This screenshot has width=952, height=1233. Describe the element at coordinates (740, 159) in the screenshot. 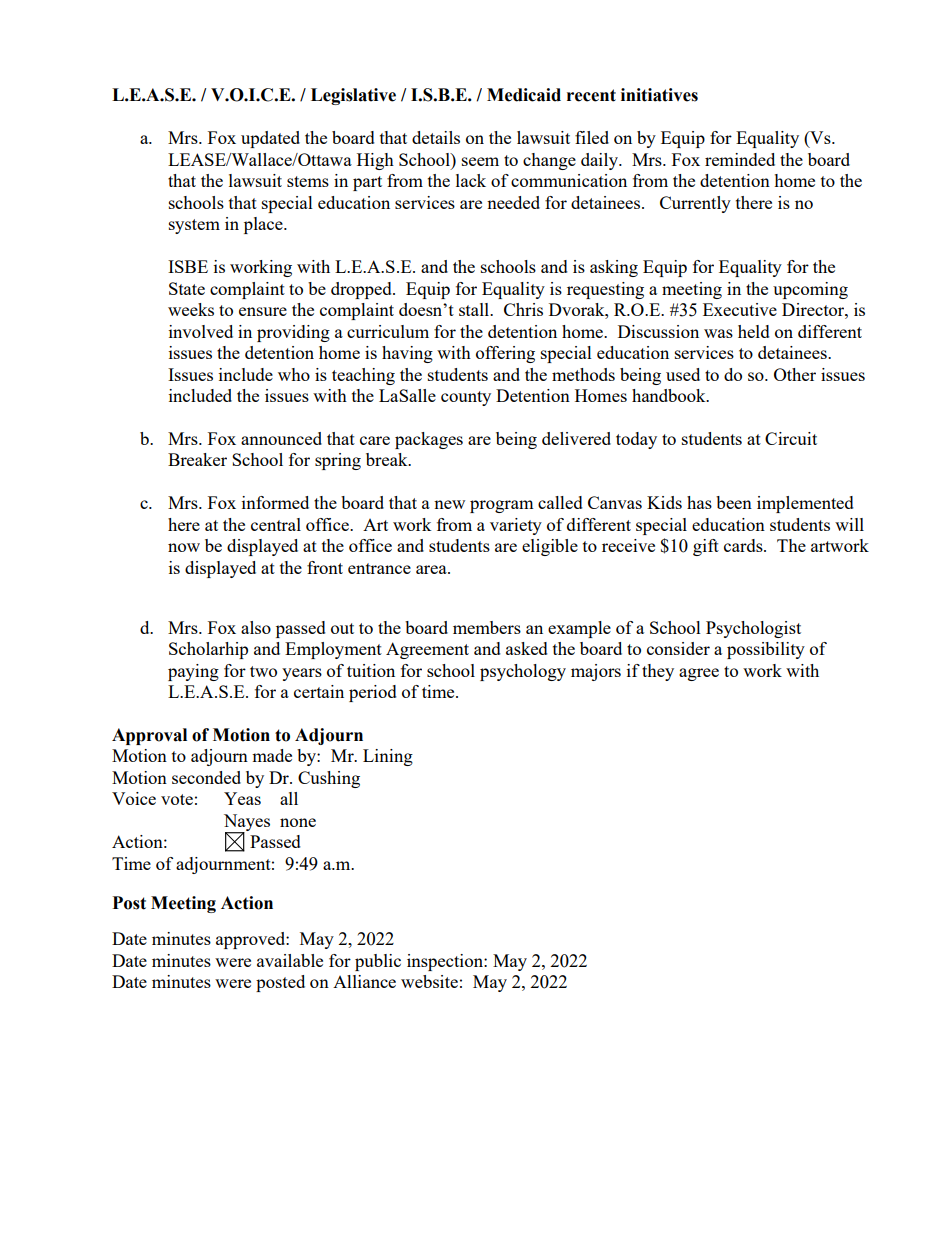

I see `reminded` at that location.
